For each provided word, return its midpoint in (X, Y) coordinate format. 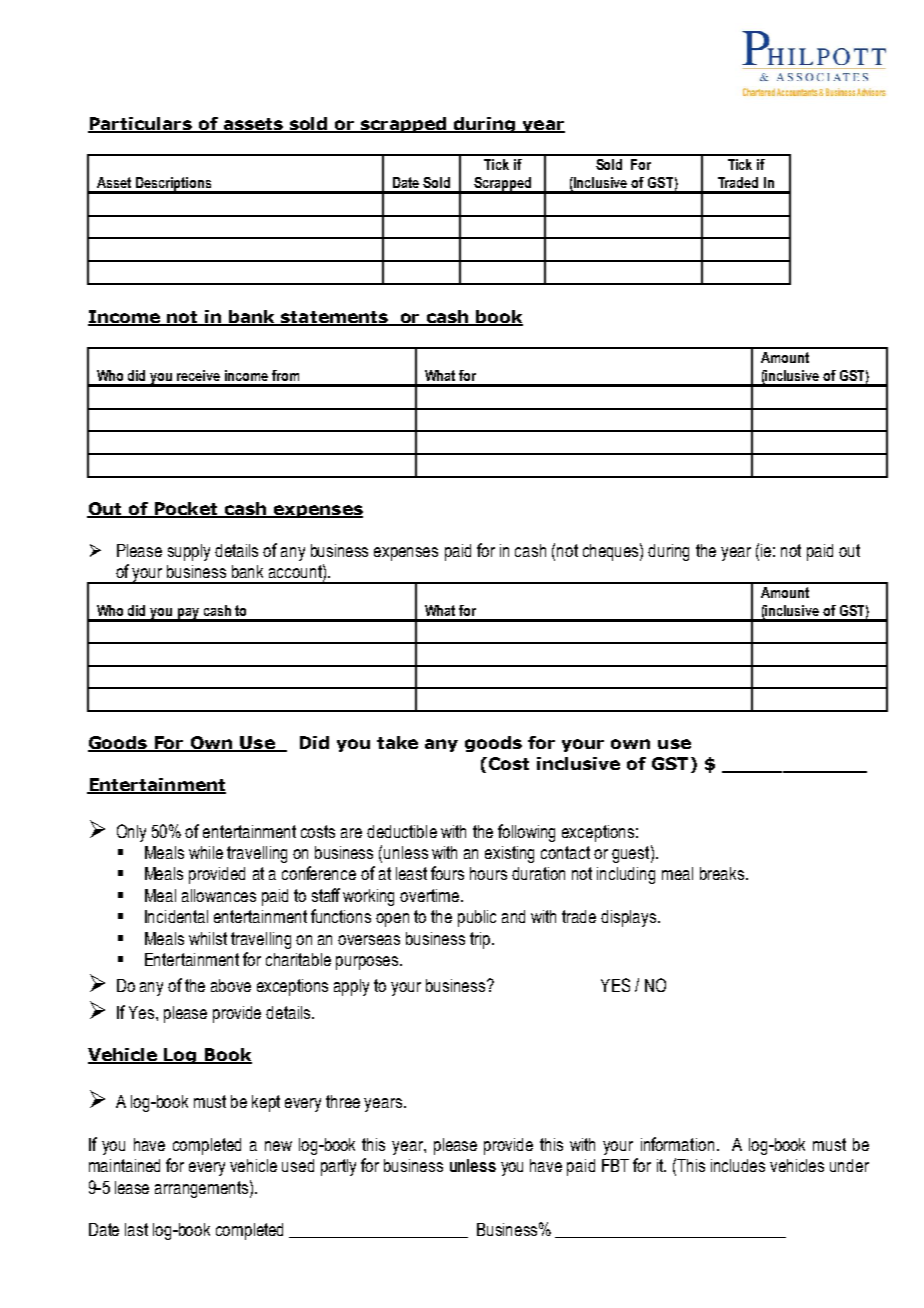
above (231, 985)
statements (334, 318)
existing (509, 854)
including (626, 875)
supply (189, 552)
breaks (722, 873)
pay (188, 614)
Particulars (141, 125)
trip (481, 940)
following (526, 833)
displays (628, 918)
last (136, 1229)
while (206, 852)
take (397, 742)
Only (131, 833)
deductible (402, 831)
